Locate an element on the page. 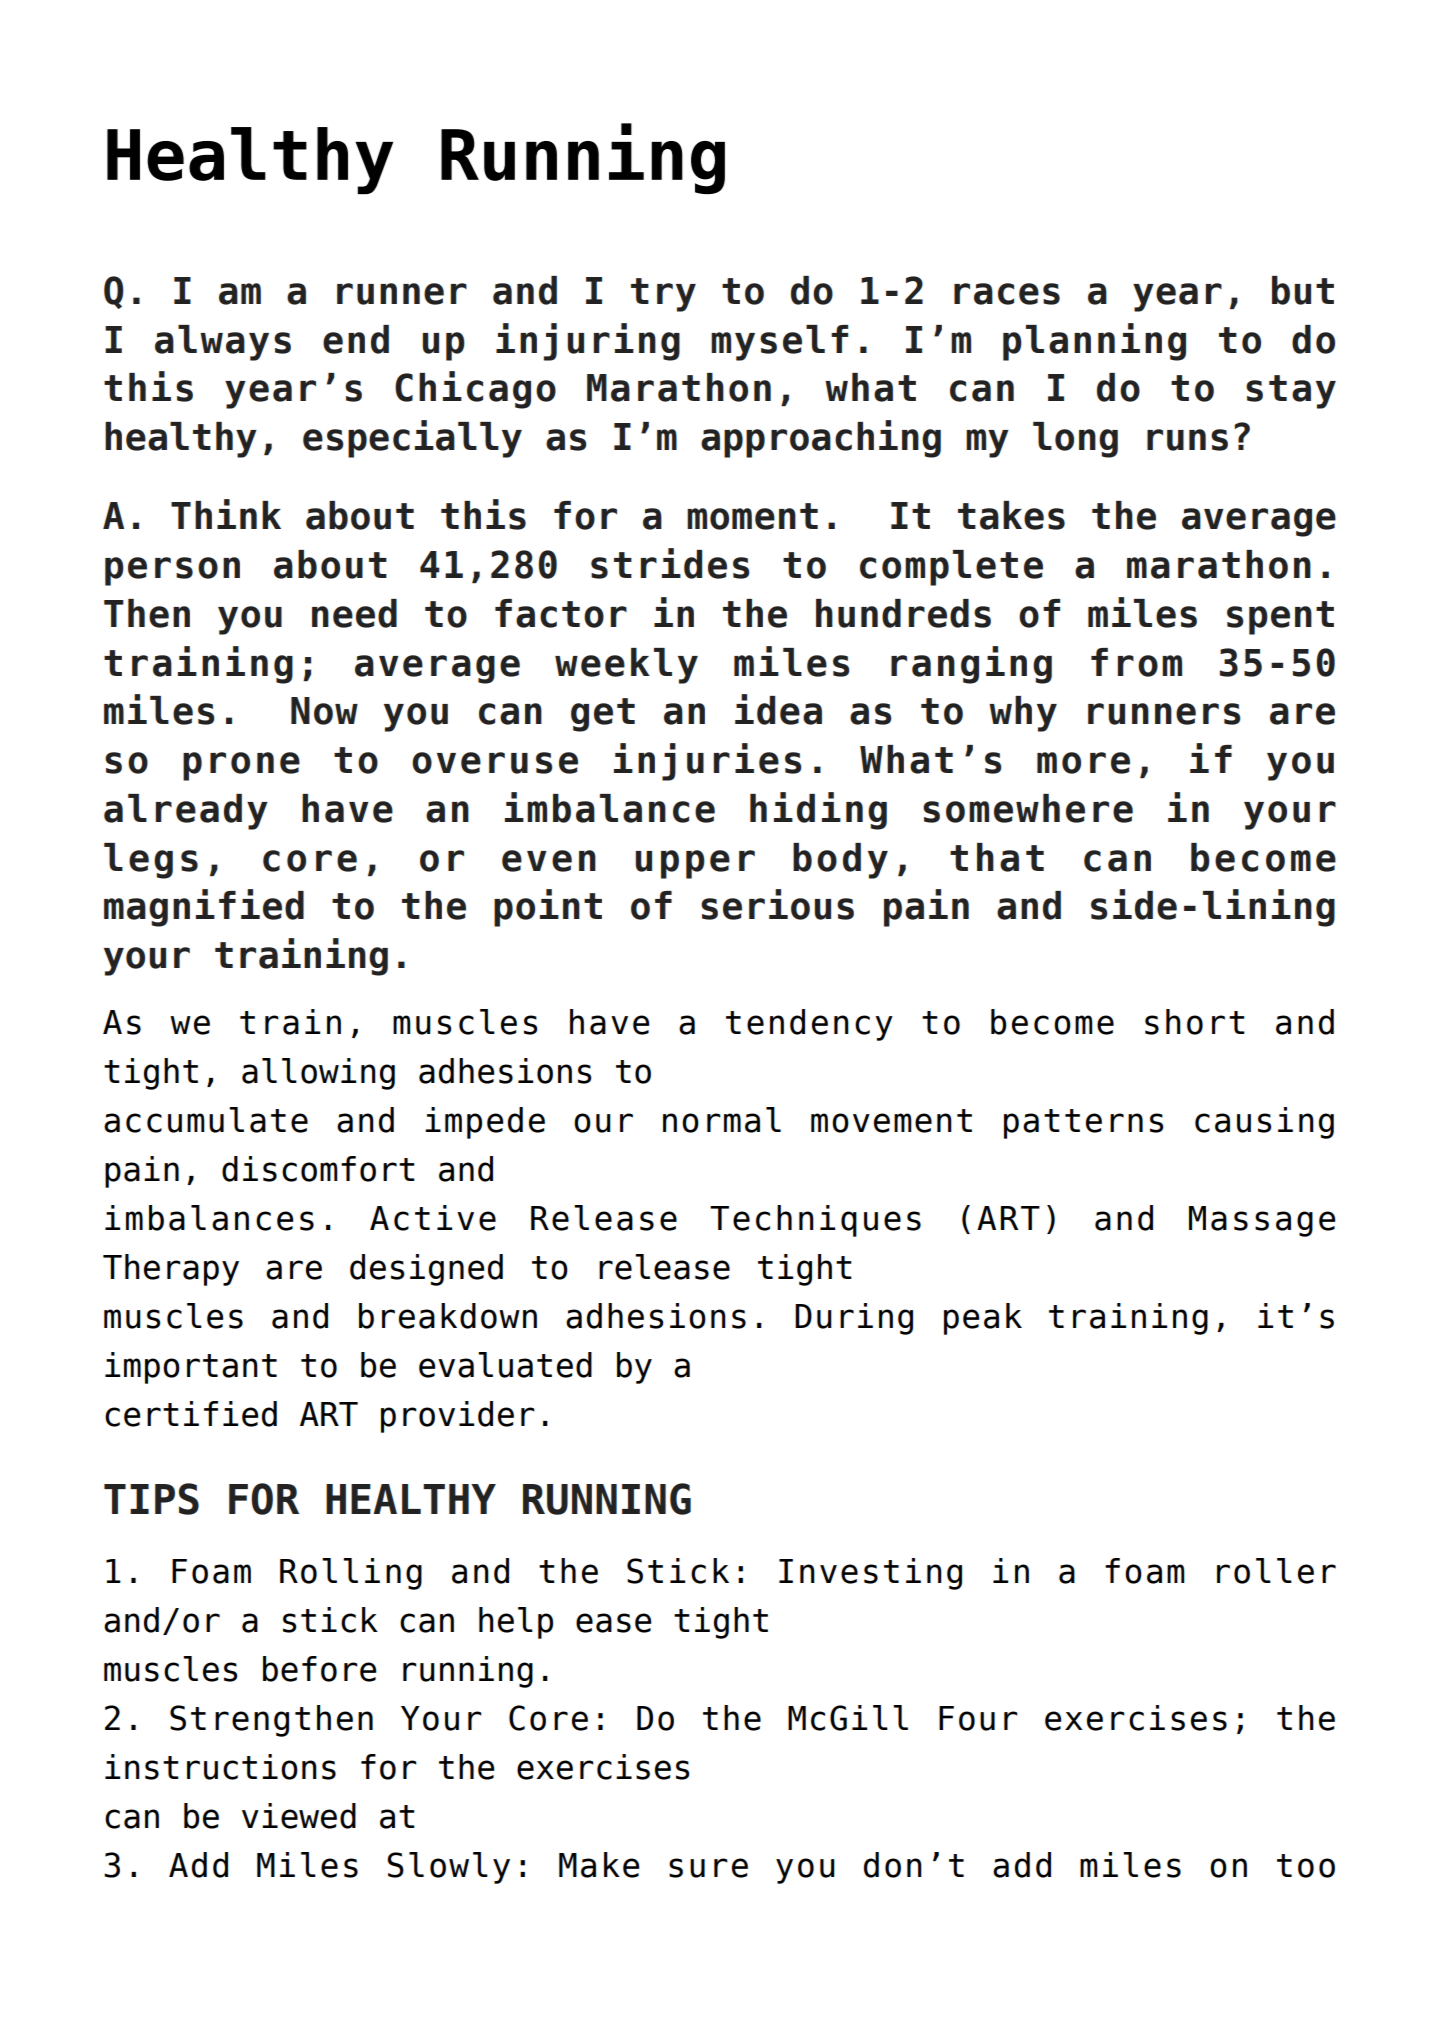 This image has width=1440, height=2037. certified is located at coordinates (191, 1414).
